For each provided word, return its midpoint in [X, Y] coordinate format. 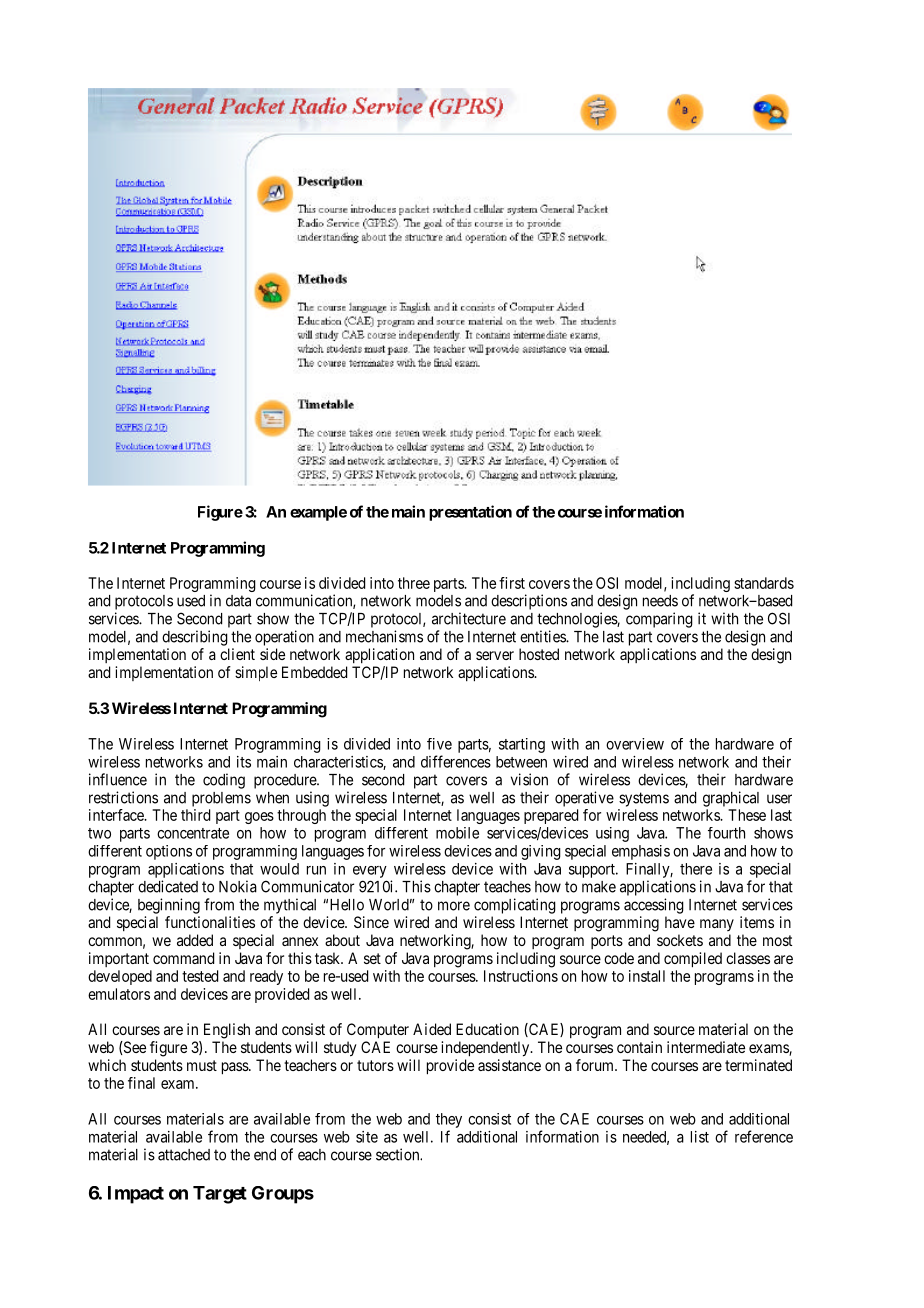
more [454, 906]
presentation [470, 513]
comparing [659, 620]
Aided [432, 1029]
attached [184, 1155]
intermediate [706, 1047]
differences [456, 761]
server [495, 655]
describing [195, 638]
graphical [731, 799]
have [680, 922]
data [238, 601]
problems [221, 799]
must [202, 1065]
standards [764, 583]
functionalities [210, 922]
